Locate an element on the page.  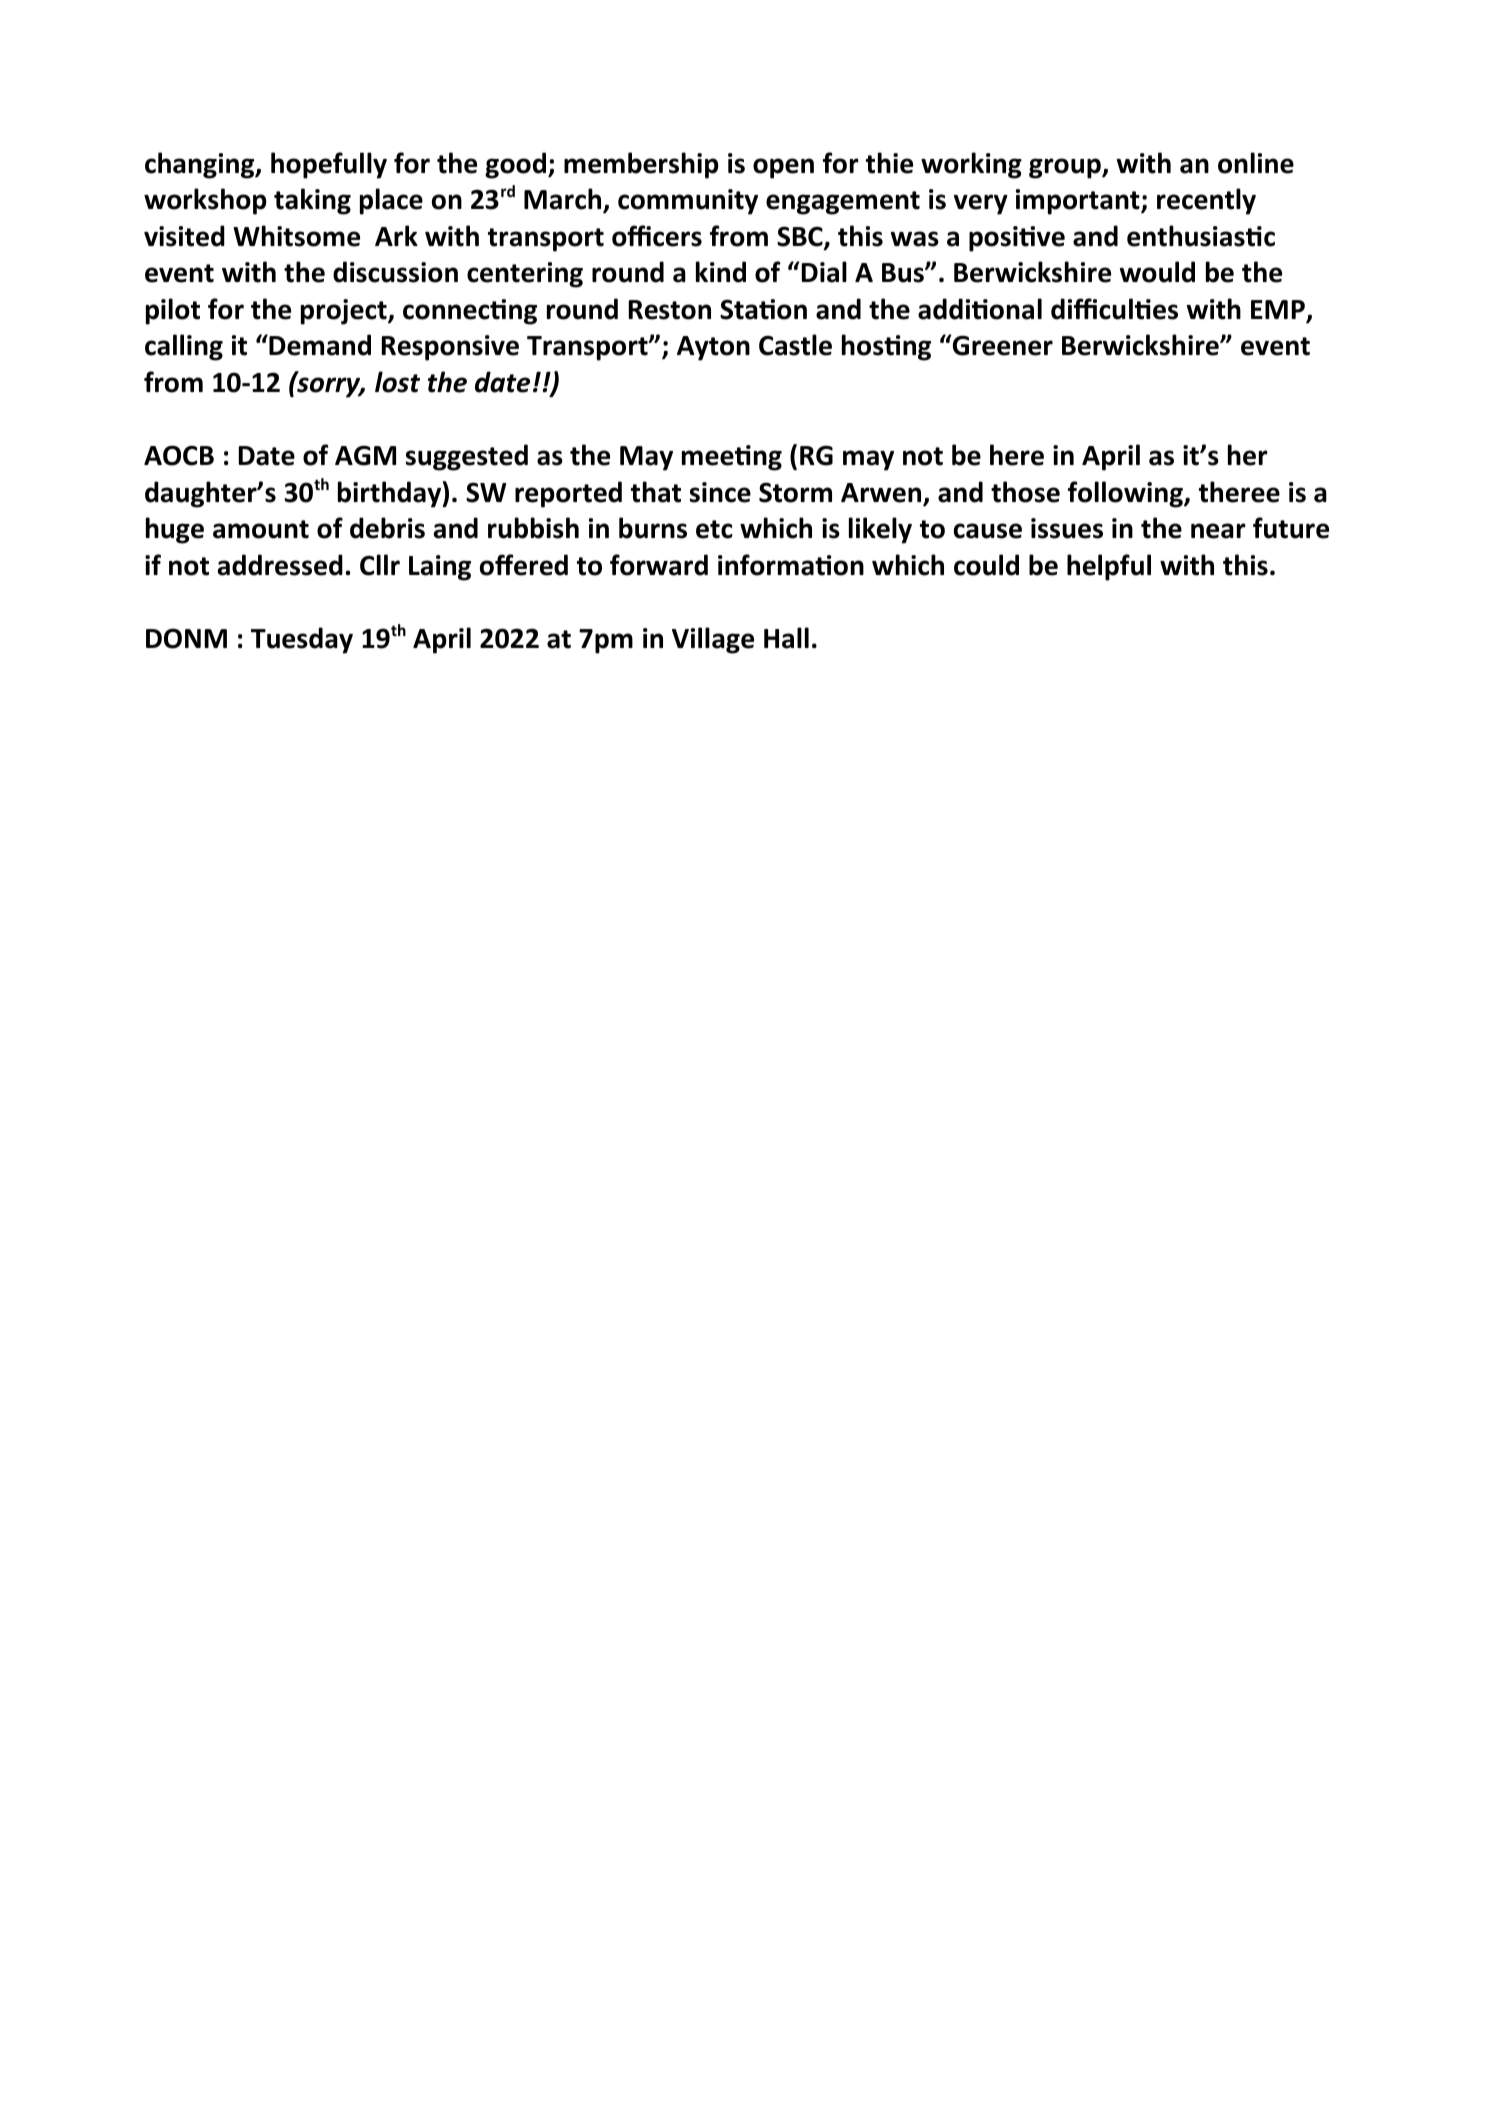
hopefully is located at coordinates (329, 165).
